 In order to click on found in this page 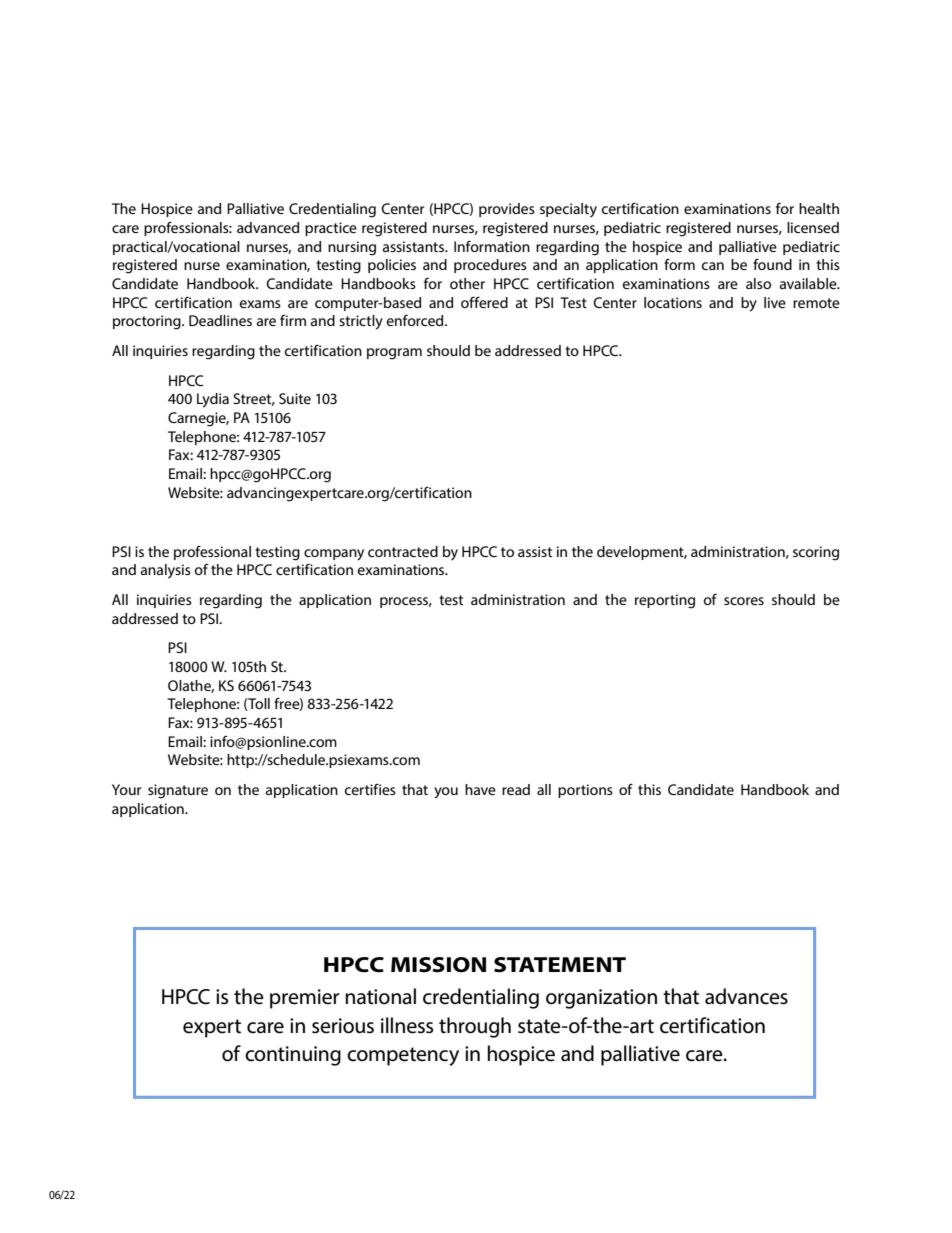, I will do `click(772, 264)`.
